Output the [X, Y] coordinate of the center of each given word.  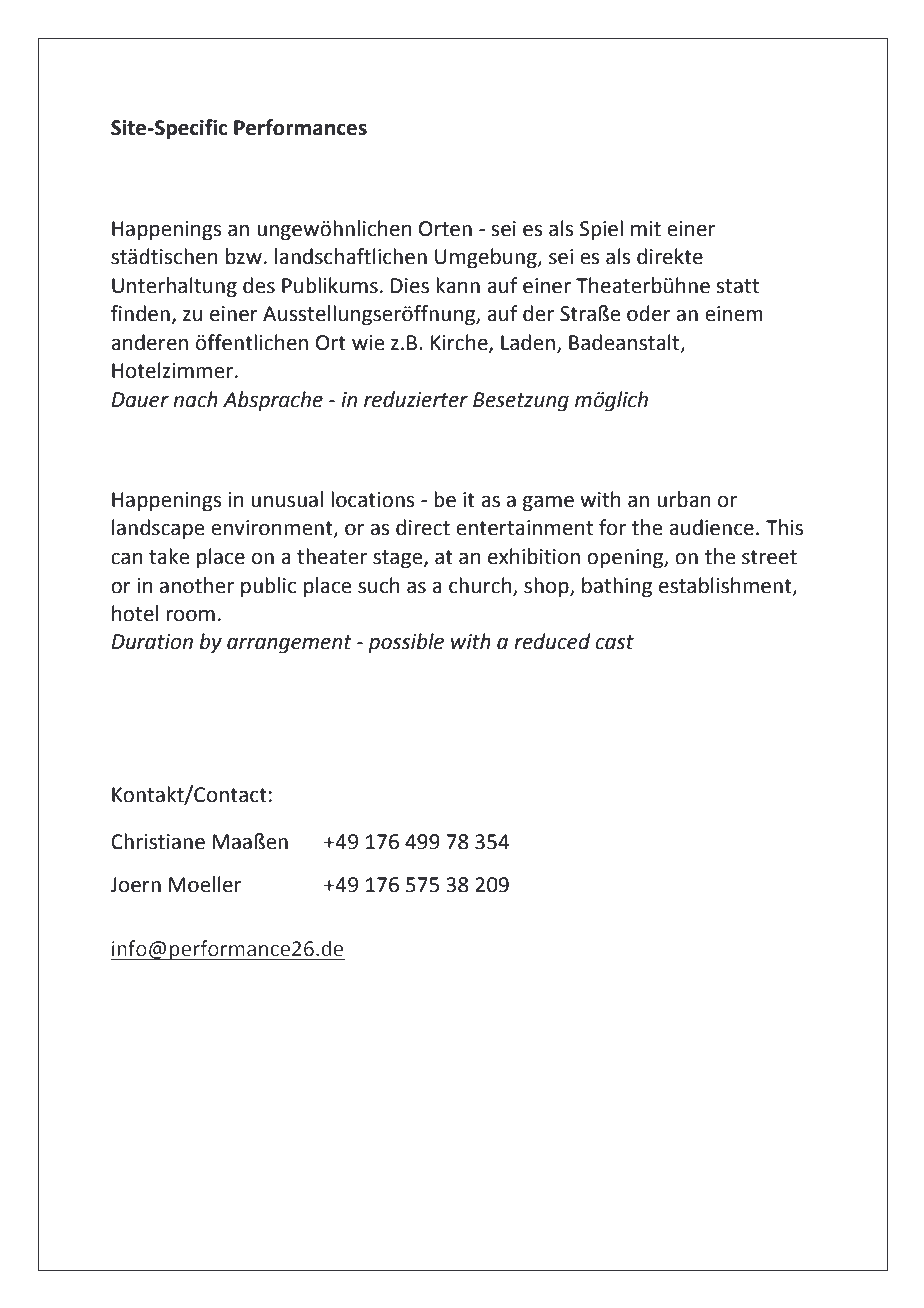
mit [646, 229]
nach [195, 399]
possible [406, 643]
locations [372, 499]
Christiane [158, 841]
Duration [152, 642]
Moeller [205, 884]
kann [458, 285]
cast [614, 642]
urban [684, 499]
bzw [244, 256]
